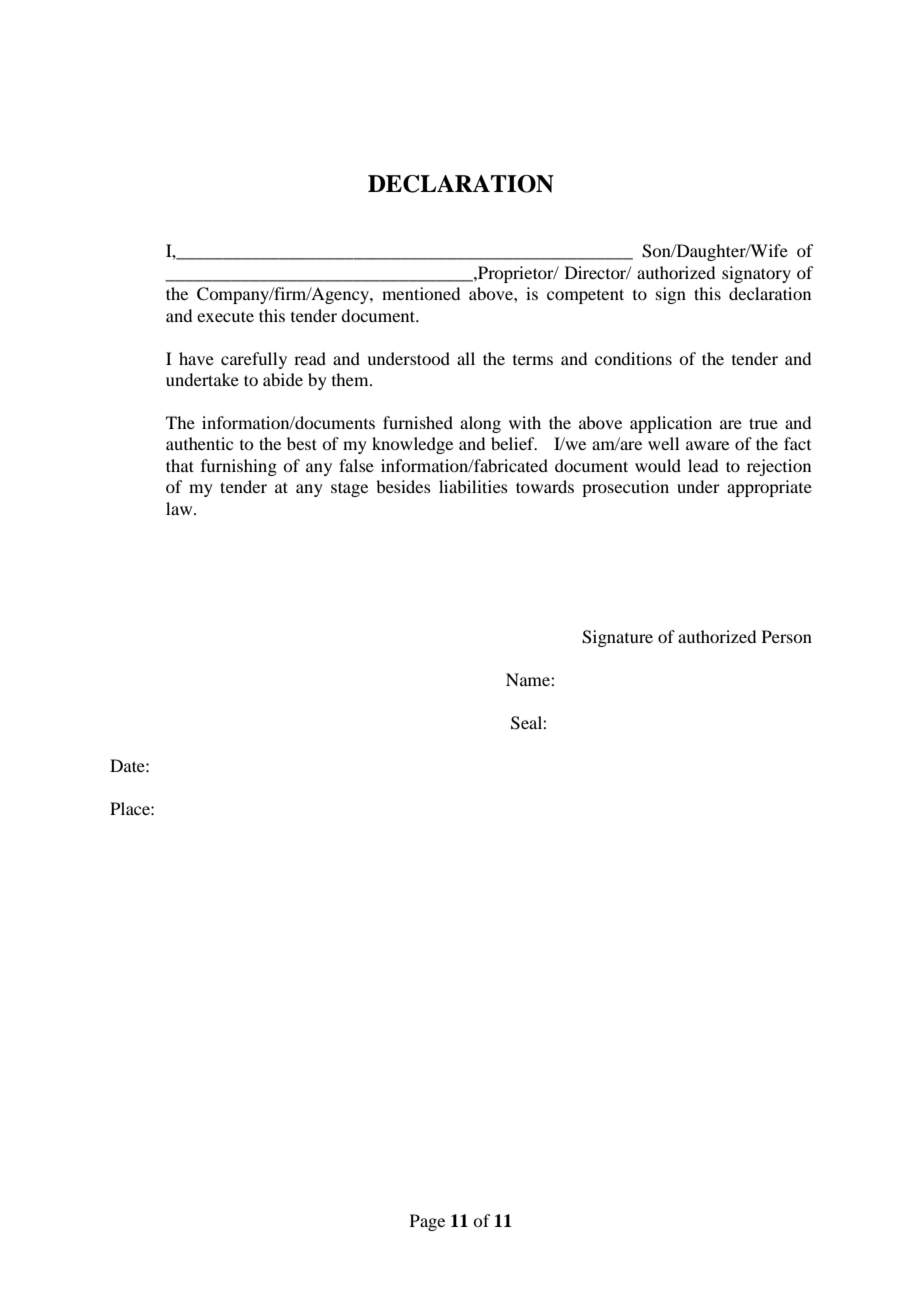 The width and height of the screenshot is (924, 1308). I want to click on Name, so click(529, 679).
